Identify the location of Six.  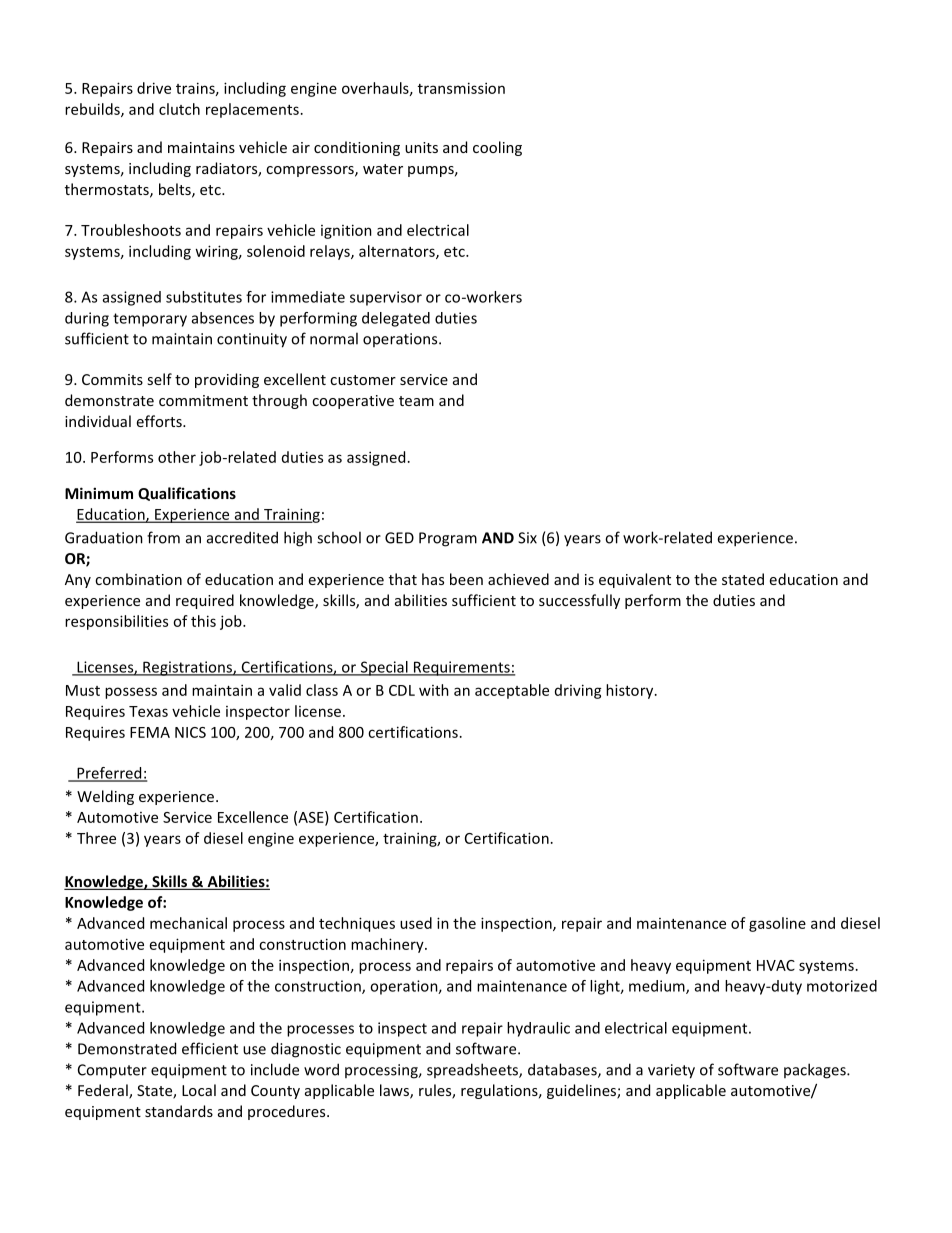
(527, 538).
